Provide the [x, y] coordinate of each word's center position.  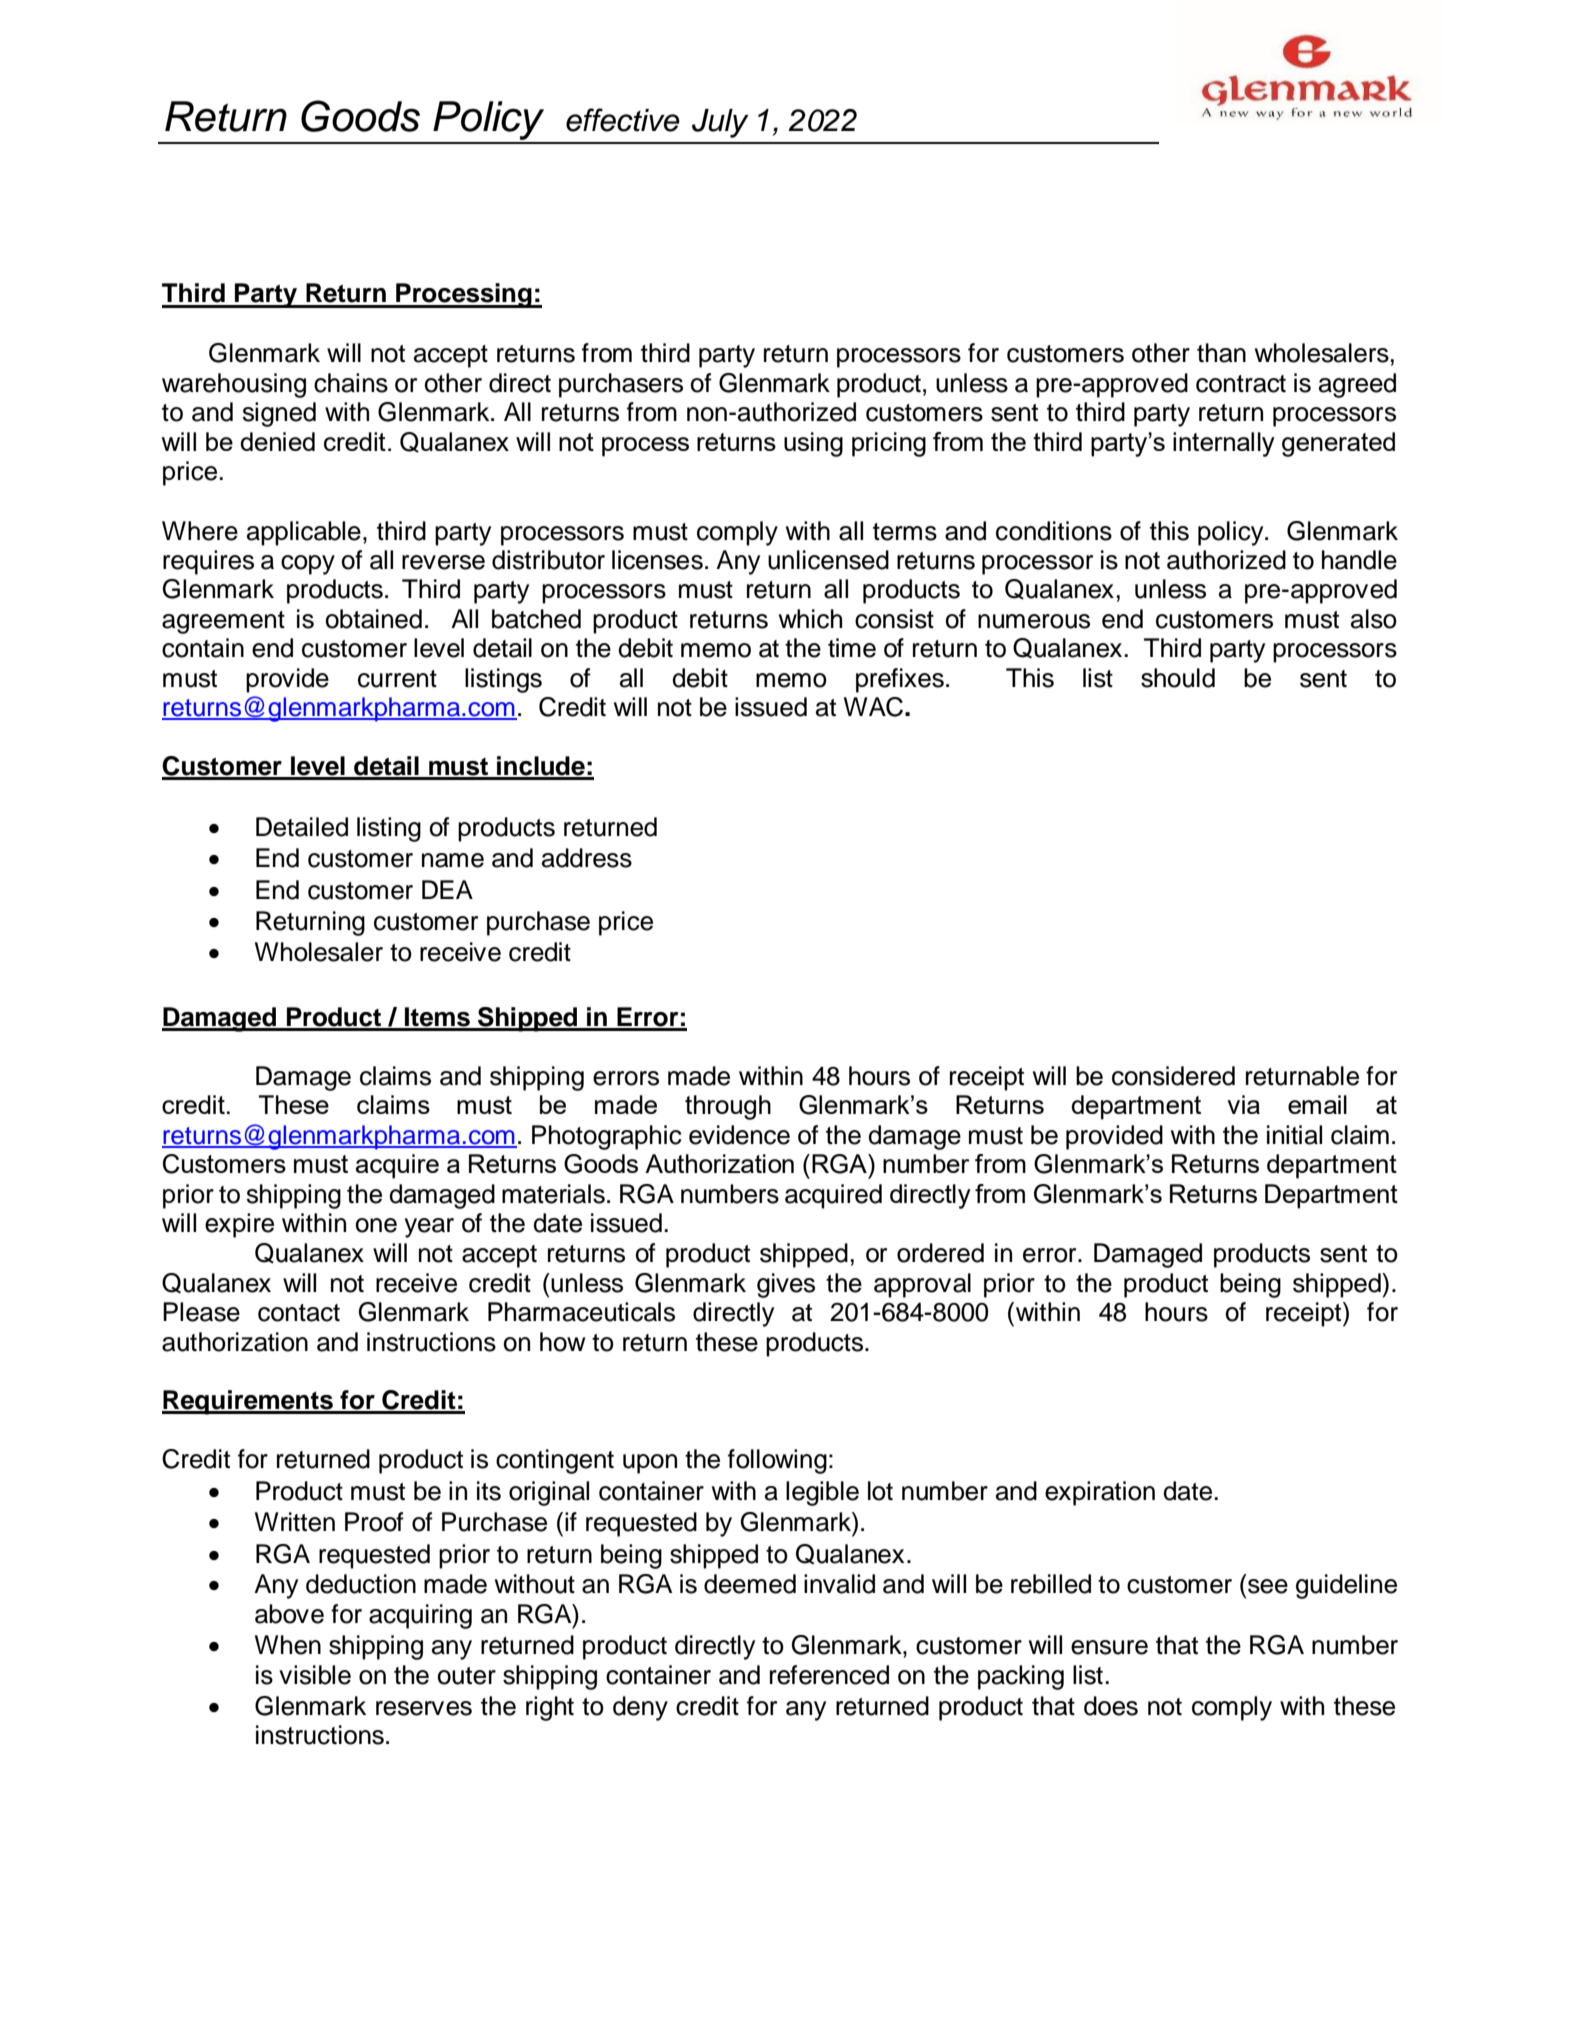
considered [1173, 1076]
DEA [447, 889]
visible [315, 1675]
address [587, 858]
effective [623, 120]
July [720, 123]
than [1221, 353]
